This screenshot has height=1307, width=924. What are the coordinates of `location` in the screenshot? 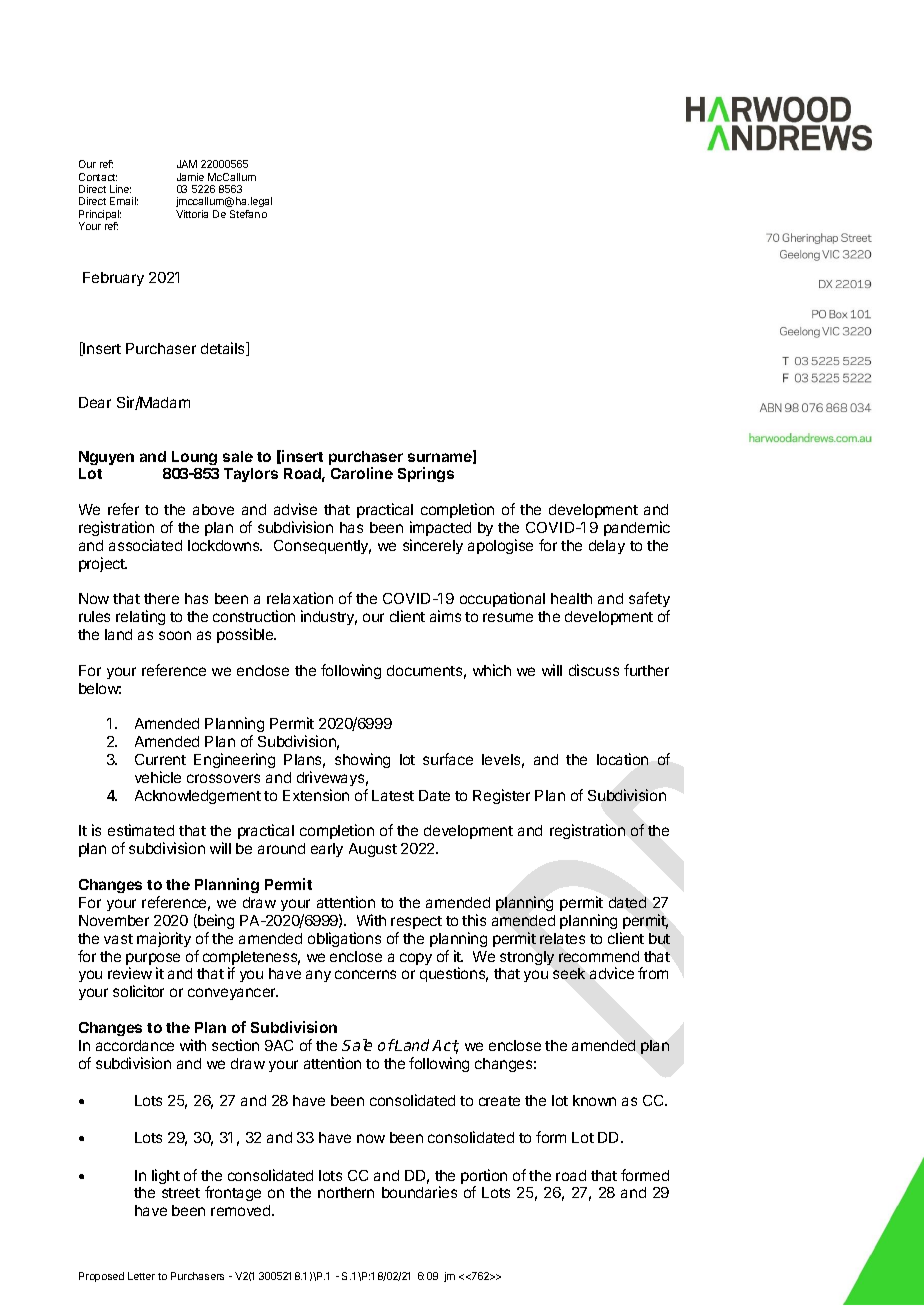 It's located at (622, 759).
